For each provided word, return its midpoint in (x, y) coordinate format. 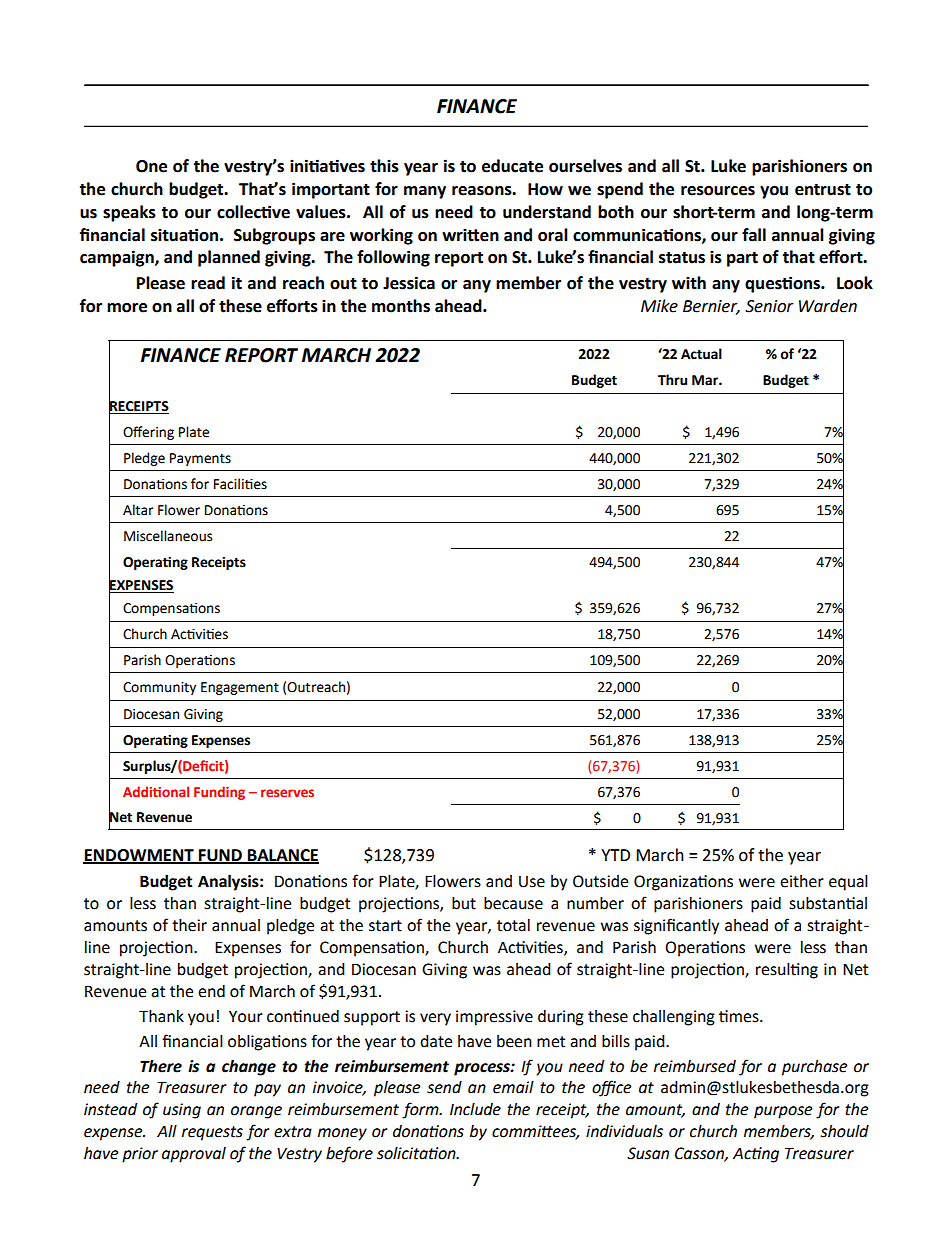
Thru (672, 380)
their (189, 925)
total (513, 925)
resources (718, 191)
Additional (156, 791)
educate (512, 166)
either (802, 881)
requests (212, 1133)
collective (253, 212)
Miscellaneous (168, 536)
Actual (701, 354)
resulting (787, 971)
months (401, 306)
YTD (615, 855)
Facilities (240, 484)
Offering (148, 433)
